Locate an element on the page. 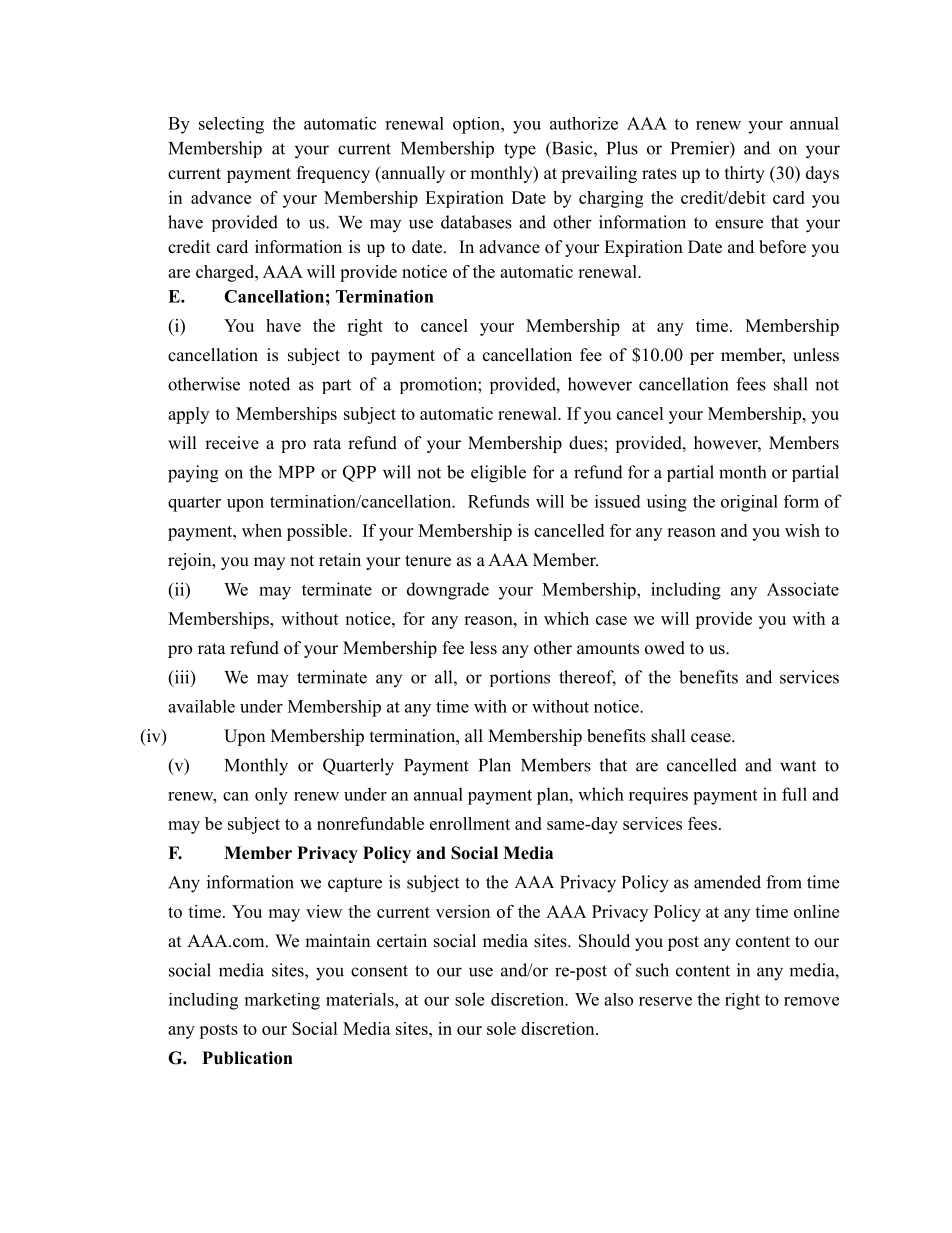 The image size is (952, 1233). thirty is located at coordinates (745, 174).
